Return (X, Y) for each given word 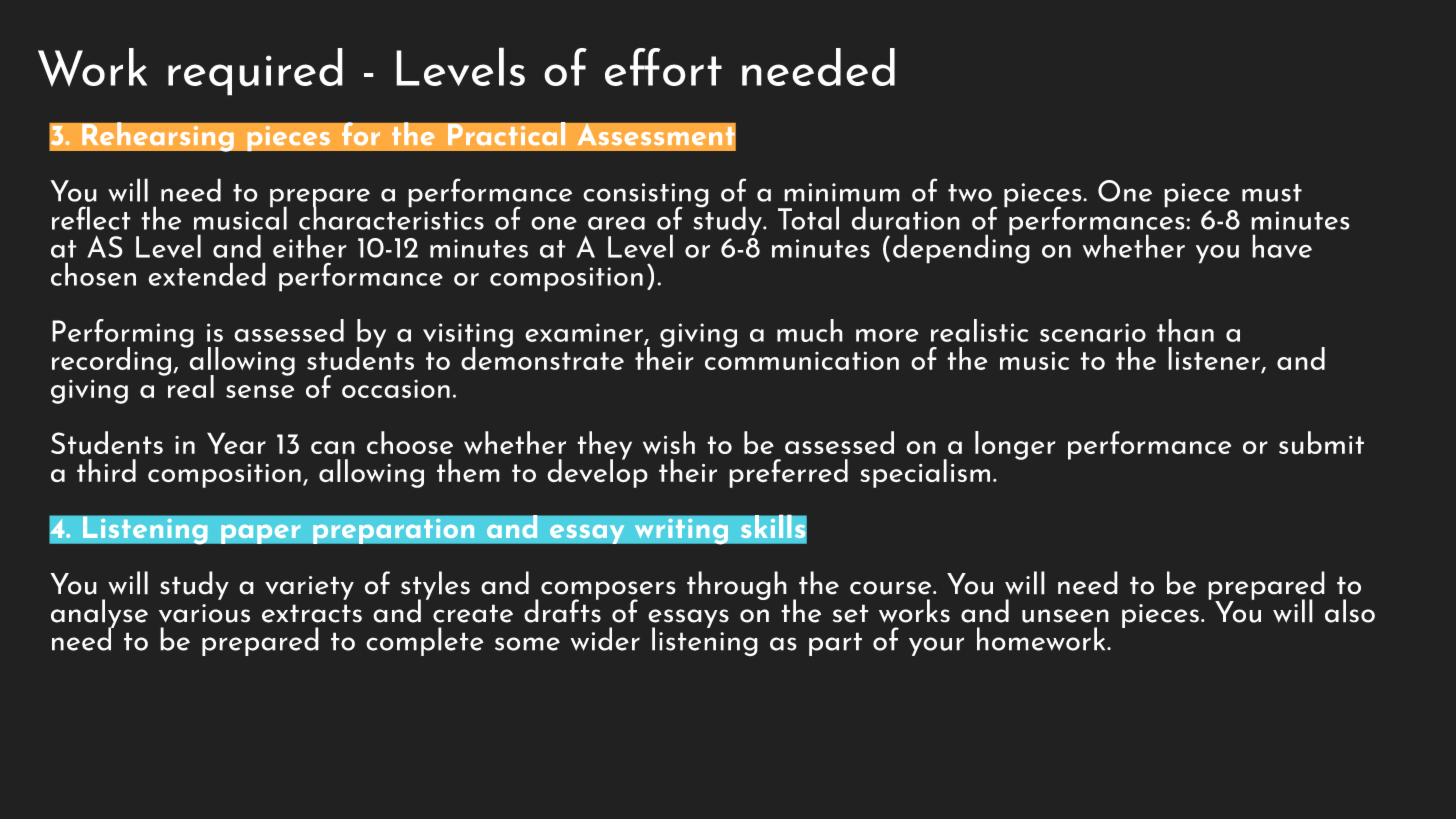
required (255, 72)
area (616, 223)
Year (236, 443)
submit (1321, 443)
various (204, 613)
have (1282, 246)
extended (207, 274)
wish (669, 442)
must (1272, 193)
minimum (842, 192)
